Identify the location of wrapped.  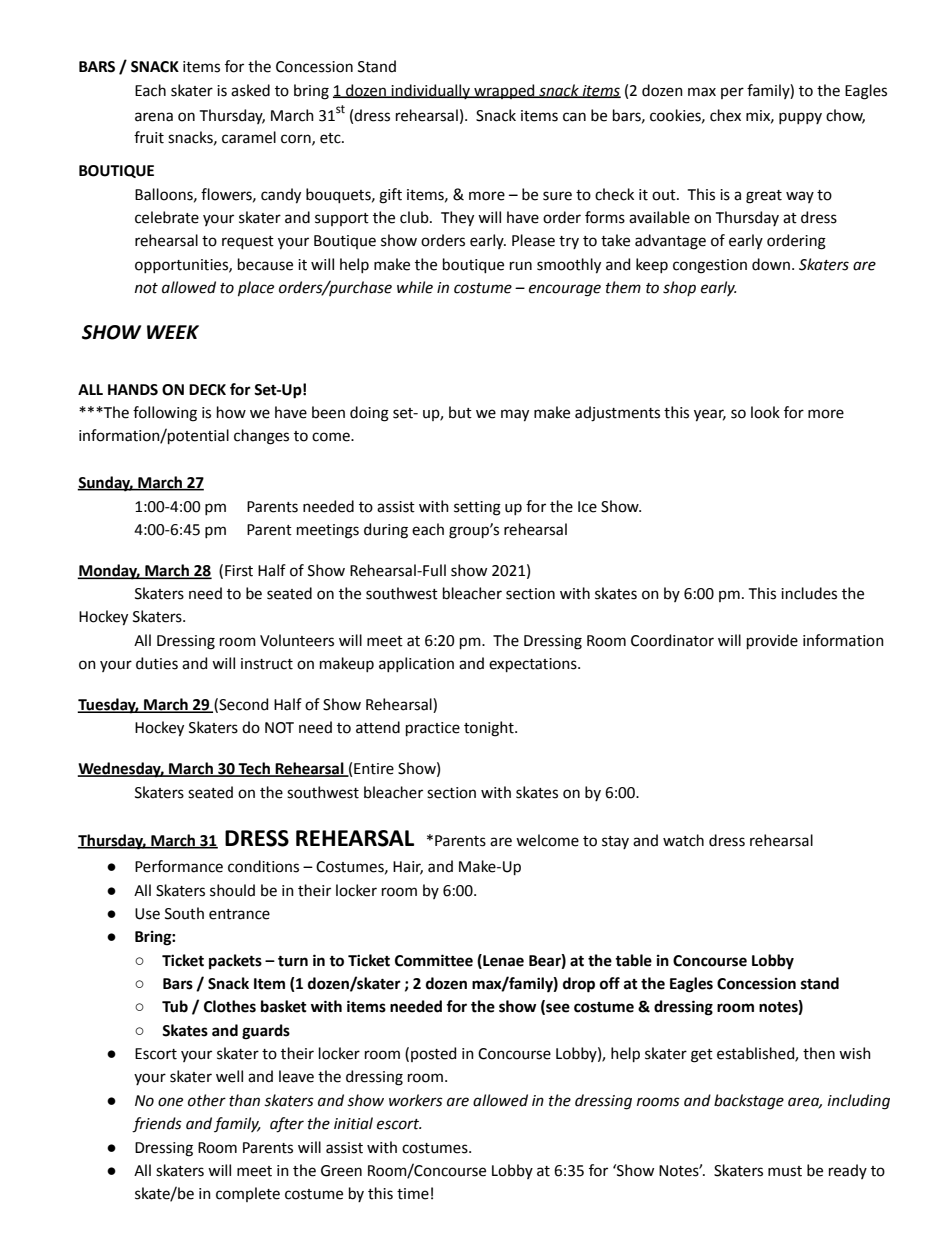
(504, 91).
